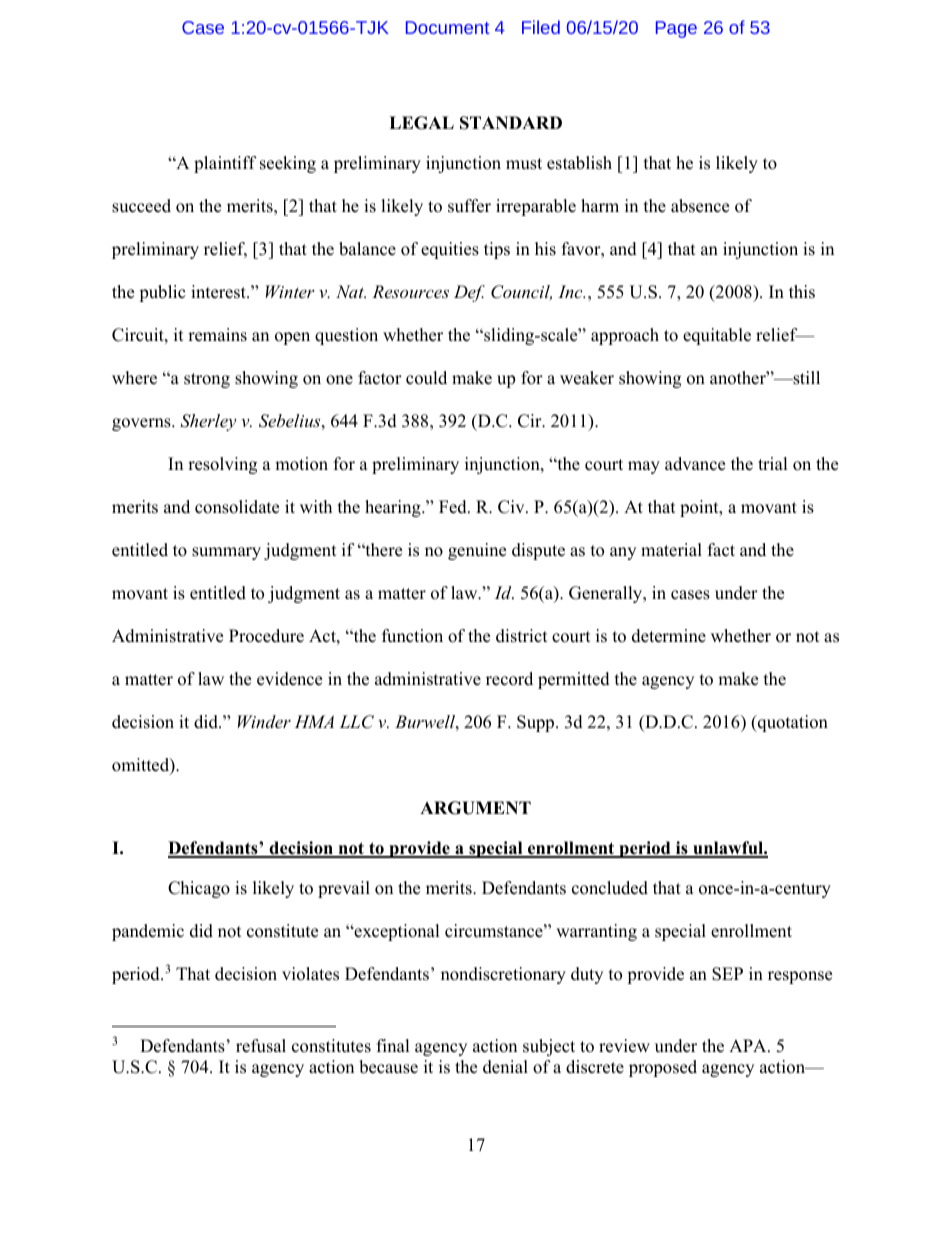 This document has height=1233, width=952. What do you see at coordinates (671, 550) in the document?
I see `material` at bounding box center [671, 550].
